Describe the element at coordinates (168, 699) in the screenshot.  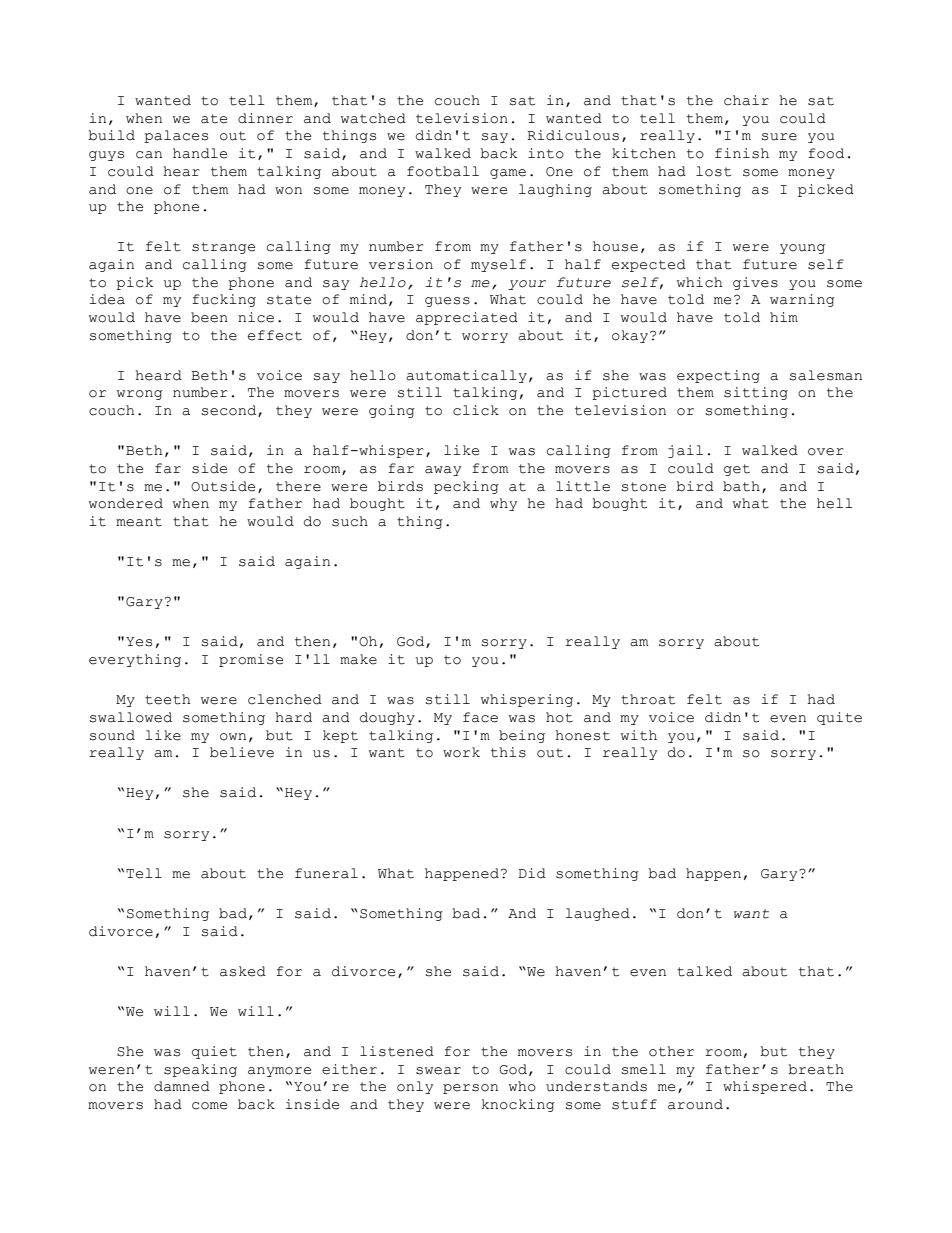
I see `teeth` at that location.
